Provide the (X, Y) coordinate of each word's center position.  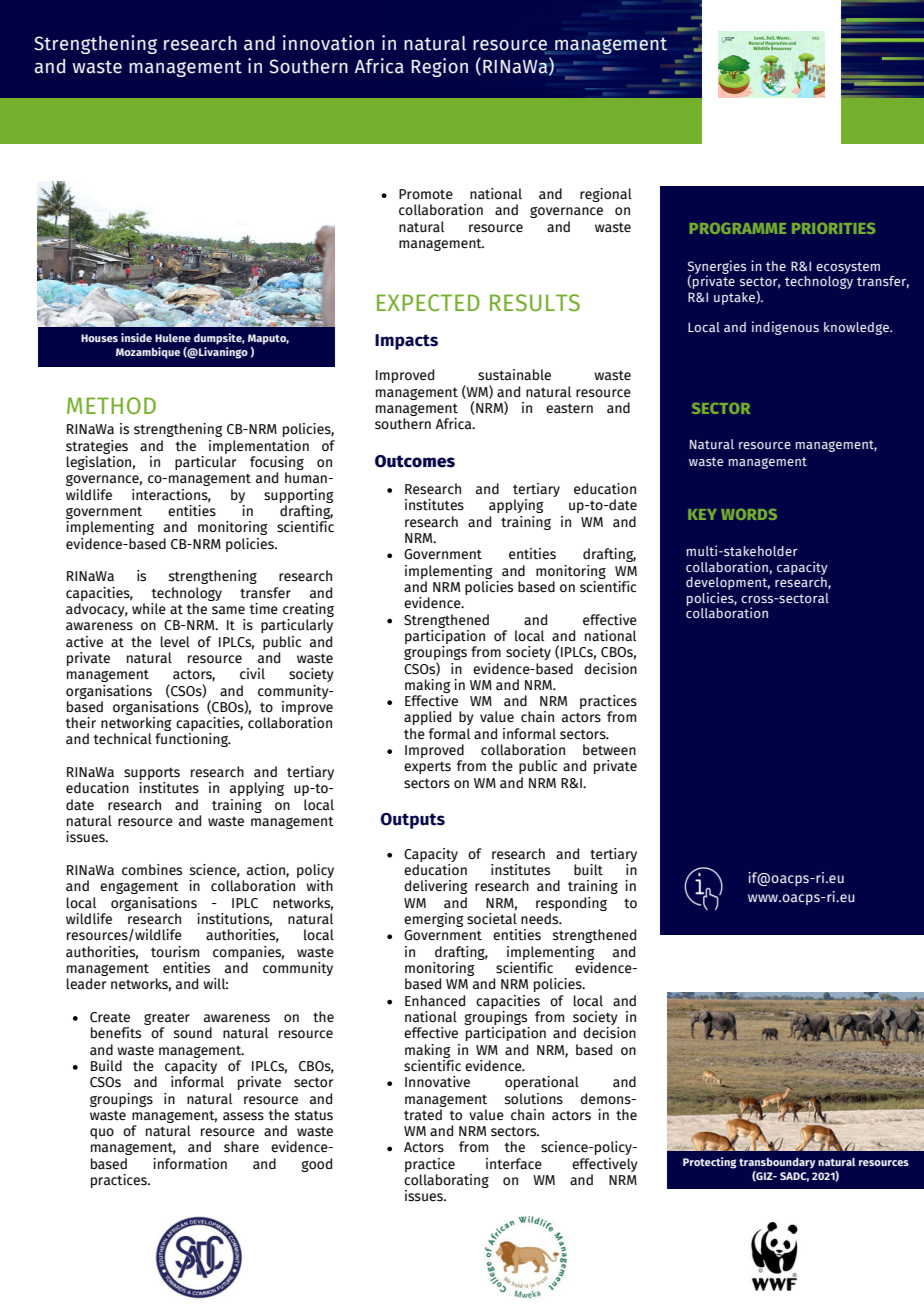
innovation (328, 43)
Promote (426, 194)
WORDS (749, 514)
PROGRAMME (738, 228)
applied (427, 718)
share (241, 1147)
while (148, 607)
